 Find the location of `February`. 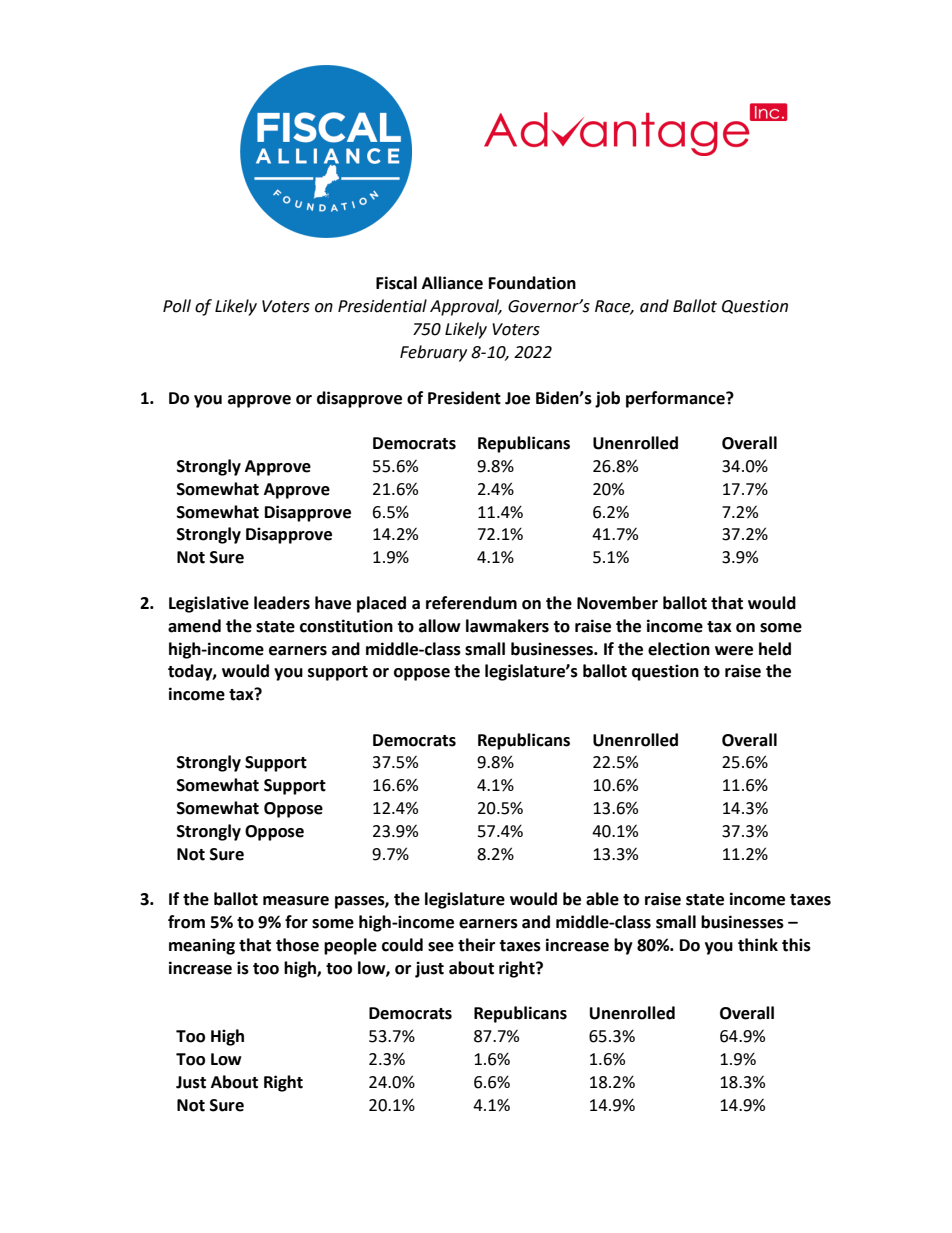

February is located at coordinates (433, 353).
